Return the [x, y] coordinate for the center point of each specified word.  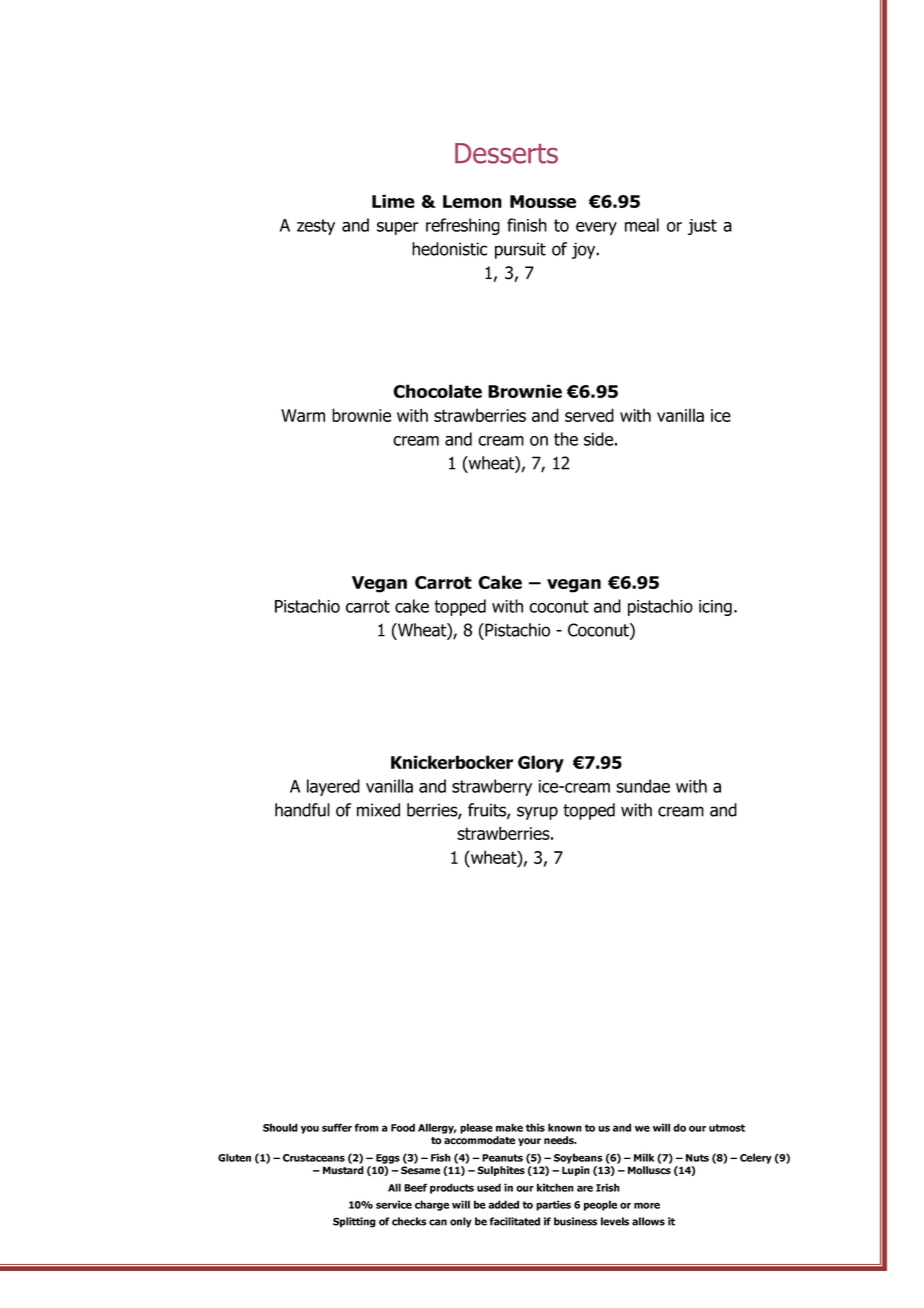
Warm [303, 415]
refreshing [463, 226]
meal [642, 225]
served [589, 415]
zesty [316, 227]
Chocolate [437, 391]
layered [333, 787]
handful [302, 810]
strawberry [492, 787]
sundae [643, 786]
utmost [727, 1128]
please [476, 1128]
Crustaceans [314, 1158]
